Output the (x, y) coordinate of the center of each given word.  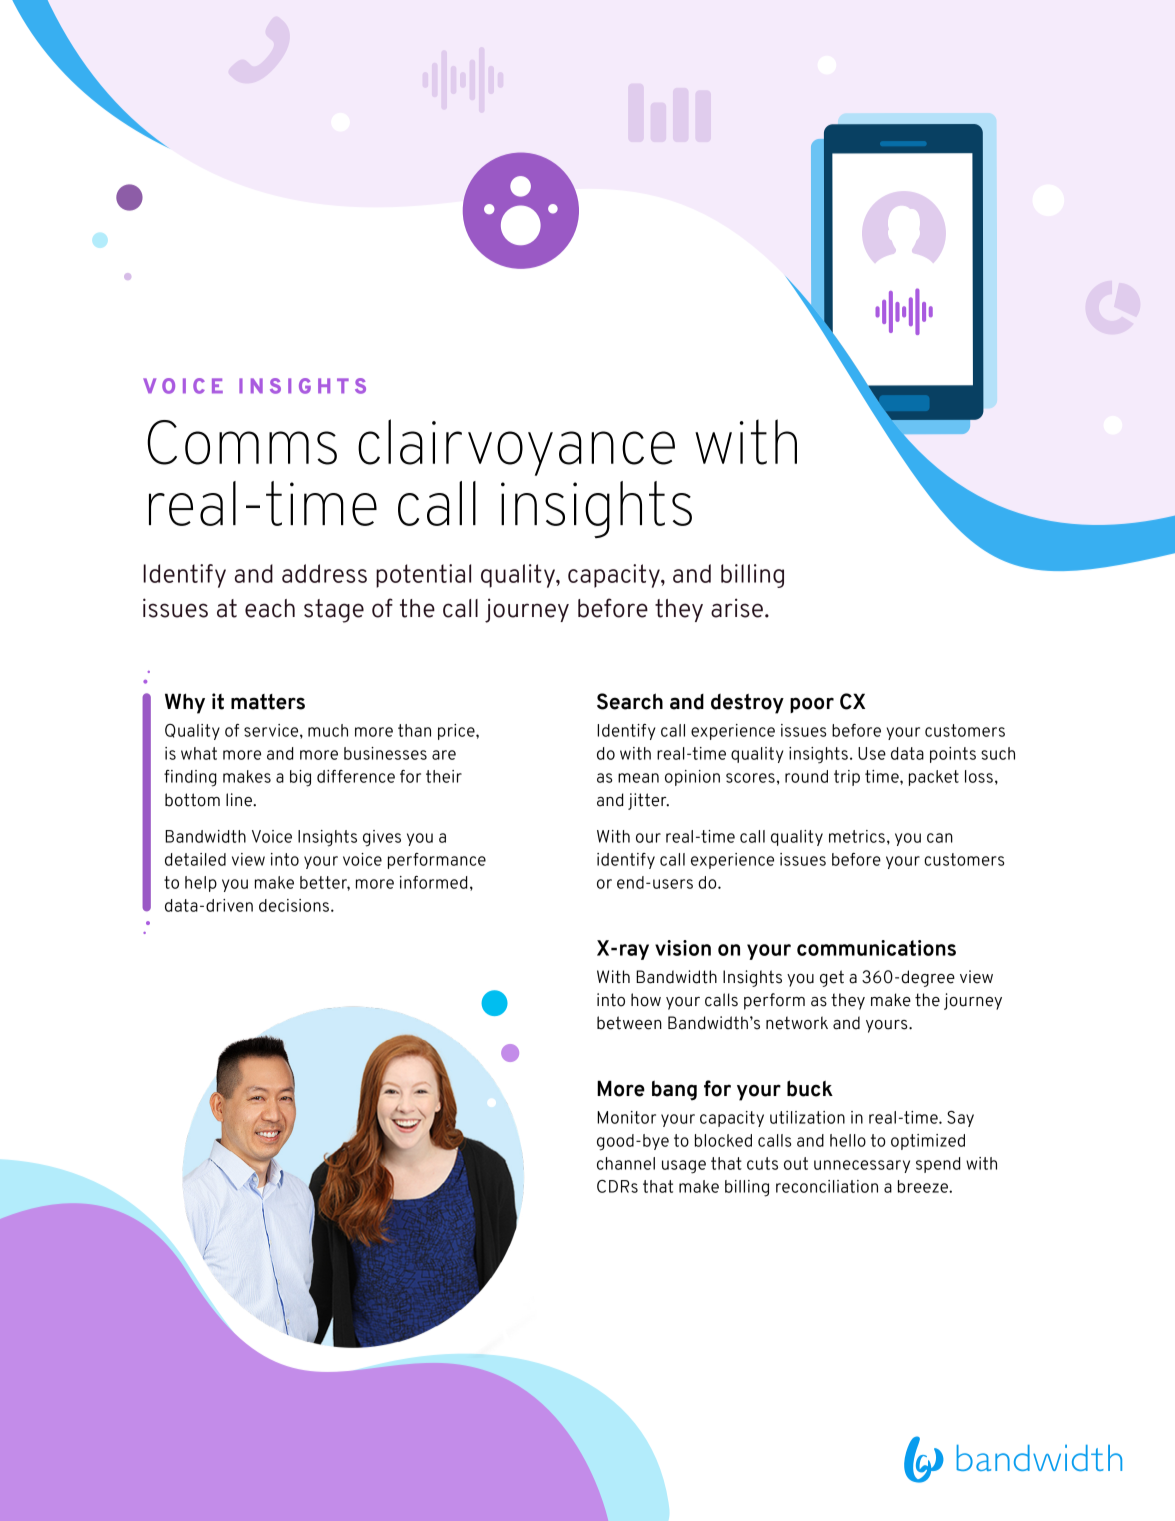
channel (626, 1163)
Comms (242, 442)
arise (737, 608)
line (240, 800)
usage (684, 1167)
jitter (648, 801)
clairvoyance (516, 447)
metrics (857, 836)
